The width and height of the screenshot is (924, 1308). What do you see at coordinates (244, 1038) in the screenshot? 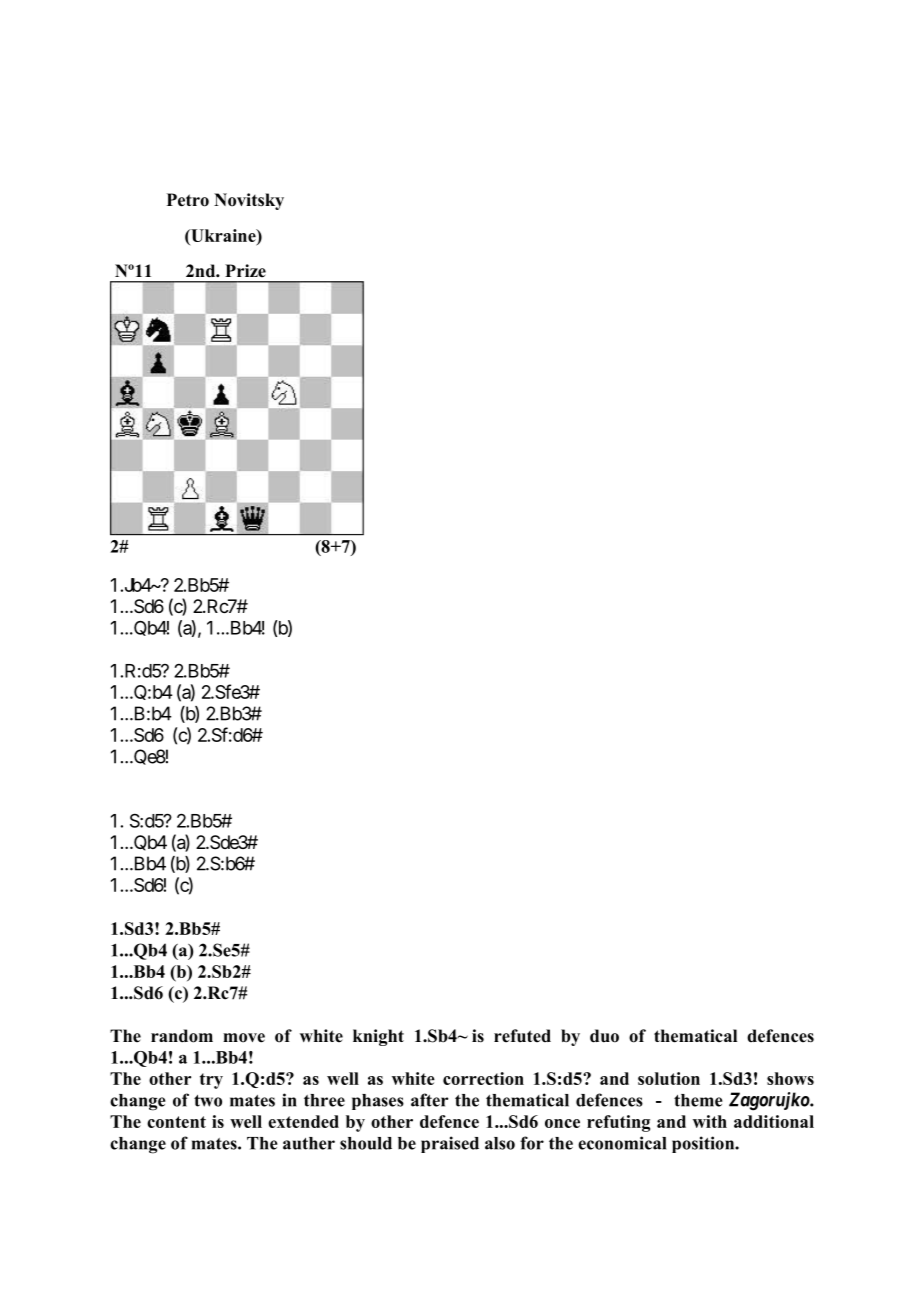
I see `move` at bounding box center [244, 1038].
